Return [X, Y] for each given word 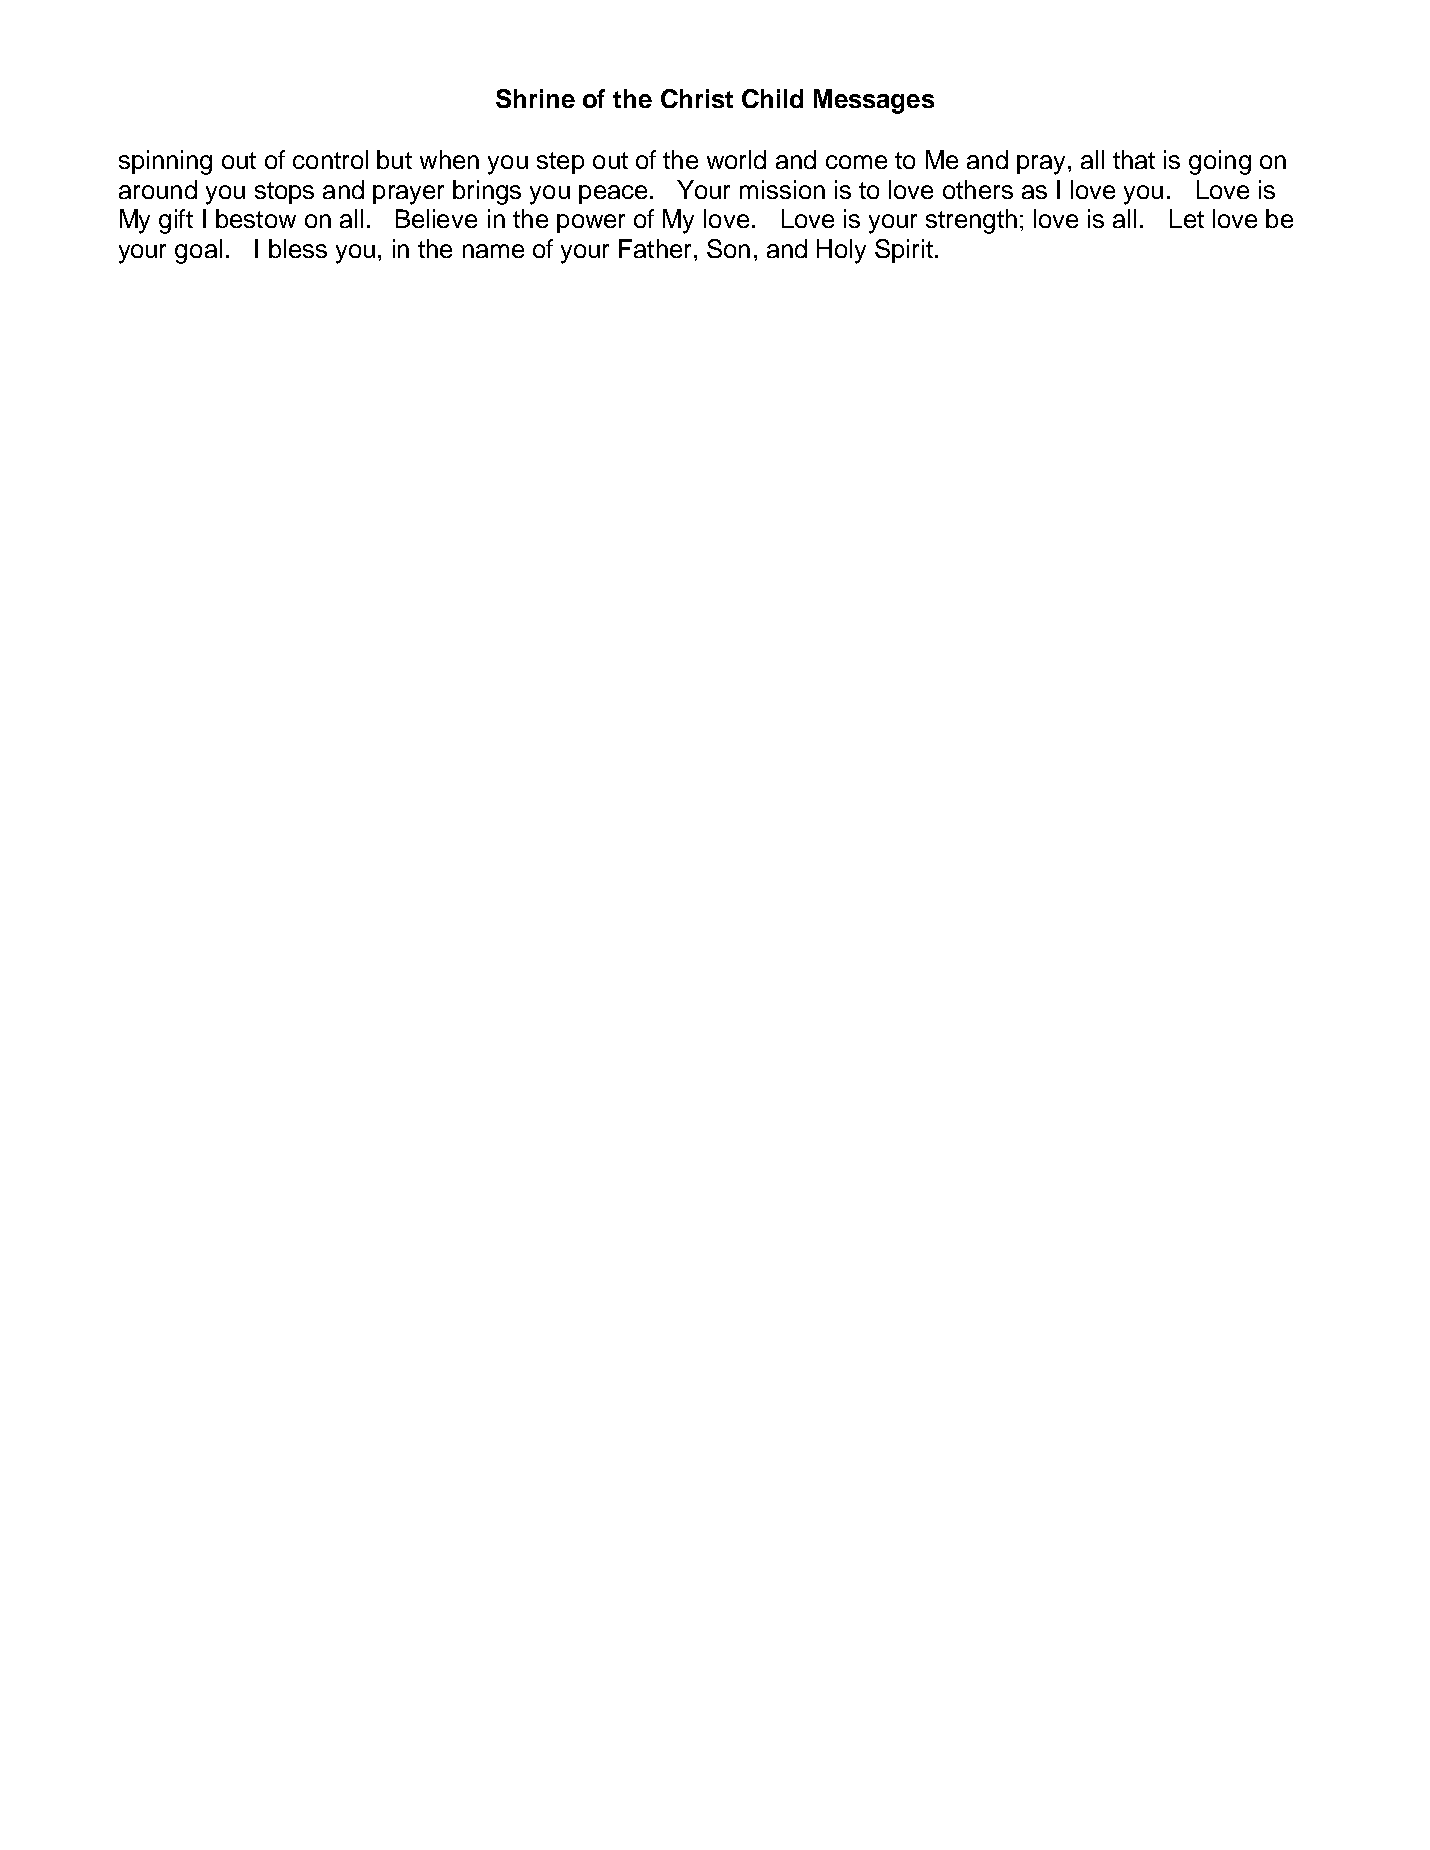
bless [298, 248]
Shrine [535, 98]
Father [655, 248]
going [1220, 162]
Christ [697, 98]
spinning [165, 162]
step [560, 163]
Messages [874, 101]
